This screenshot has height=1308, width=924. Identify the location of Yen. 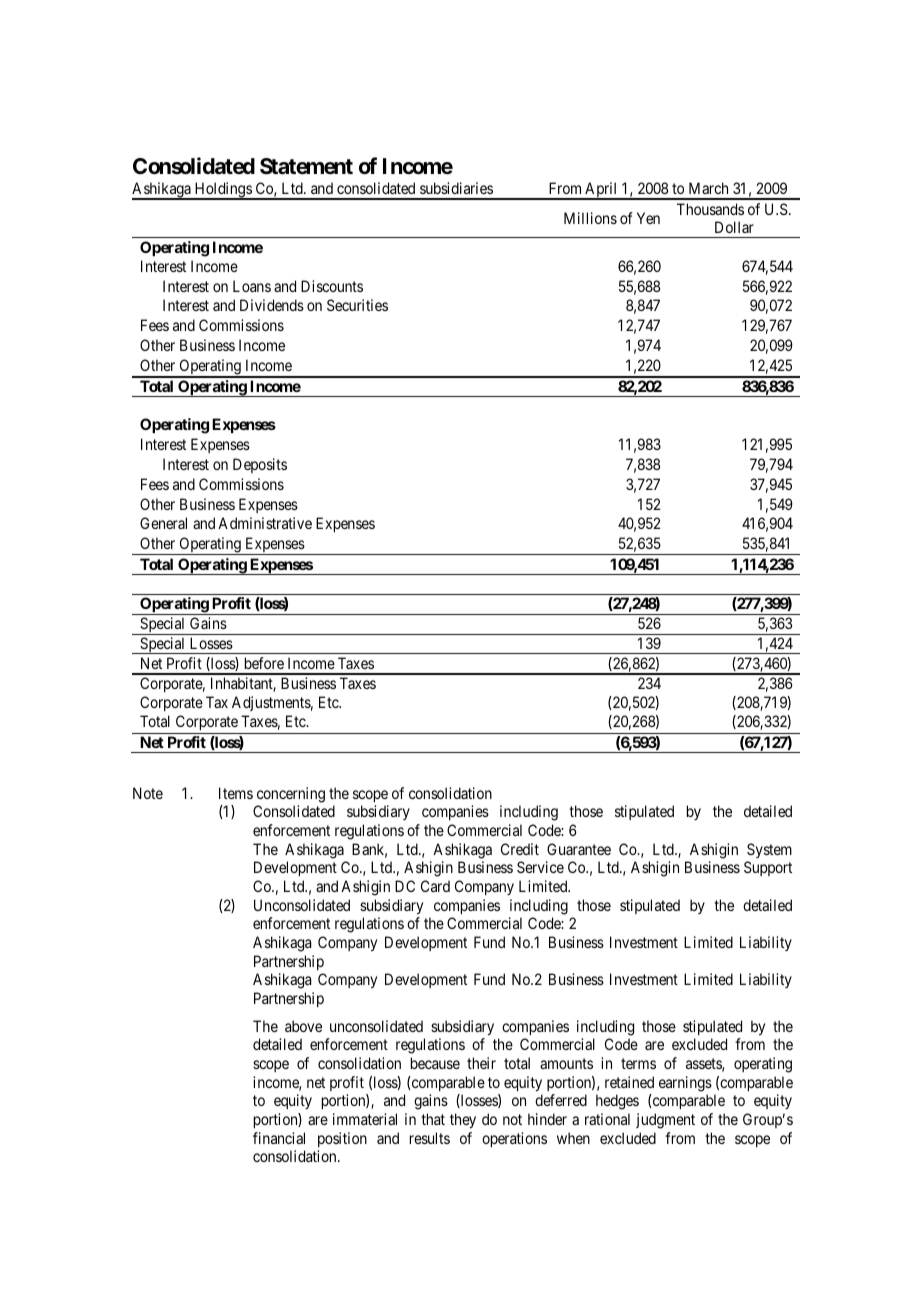
(648, 218).
